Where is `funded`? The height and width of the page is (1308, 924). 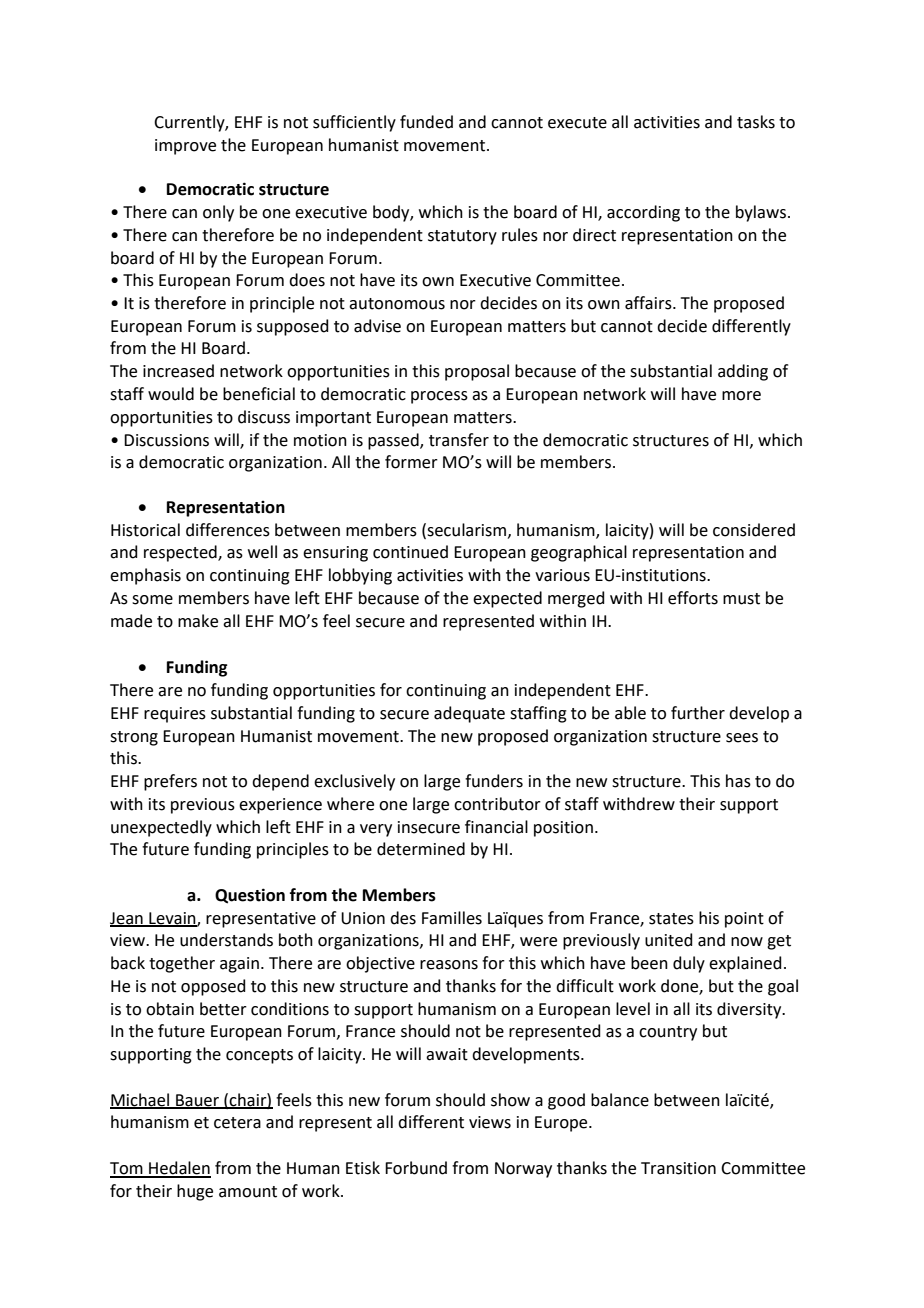 funded is located at coordinates (426, 122).
